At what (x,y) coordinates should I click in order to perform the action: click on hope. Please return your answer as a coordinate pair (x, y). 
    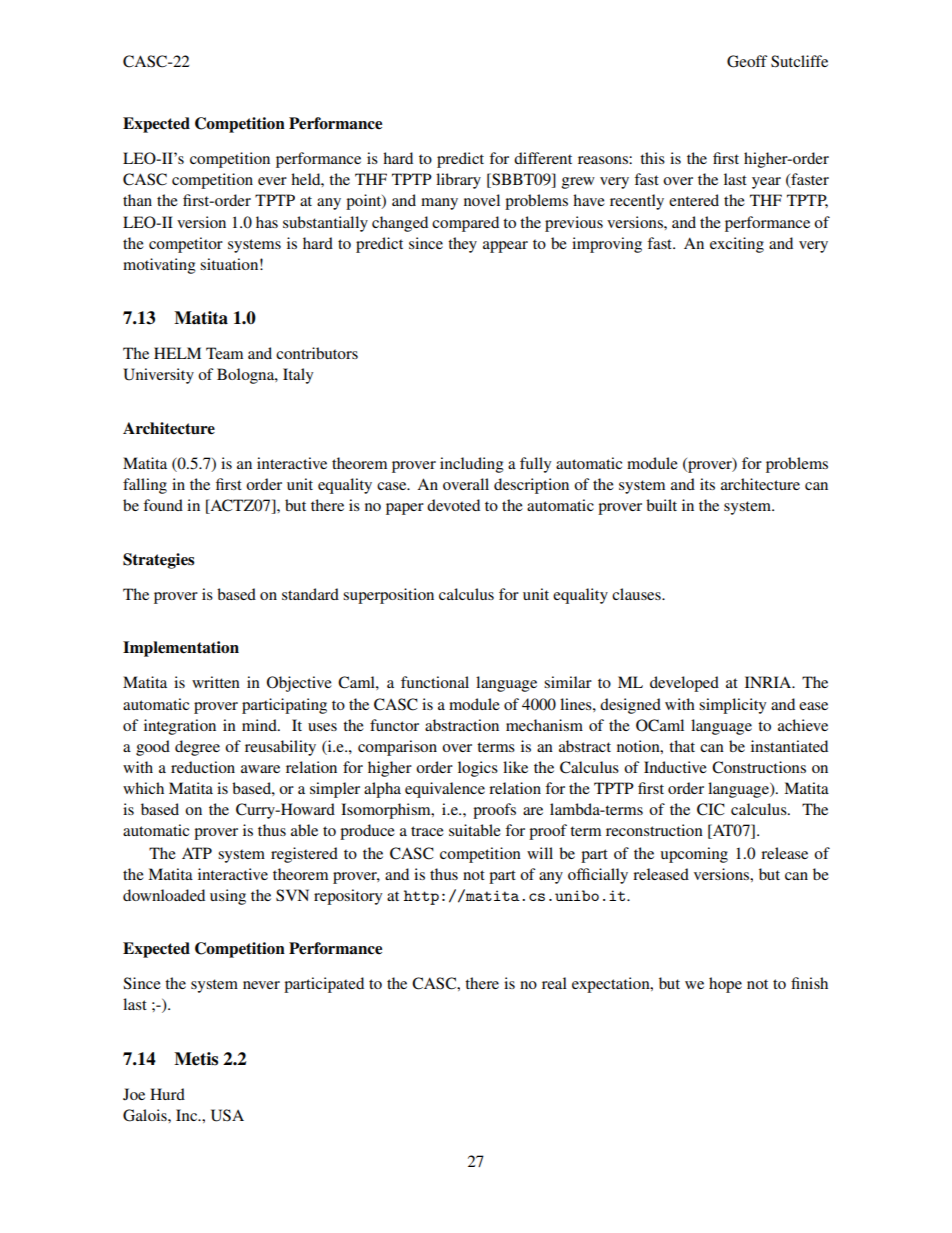
    Looking at the image, I should click on (725, 985).
